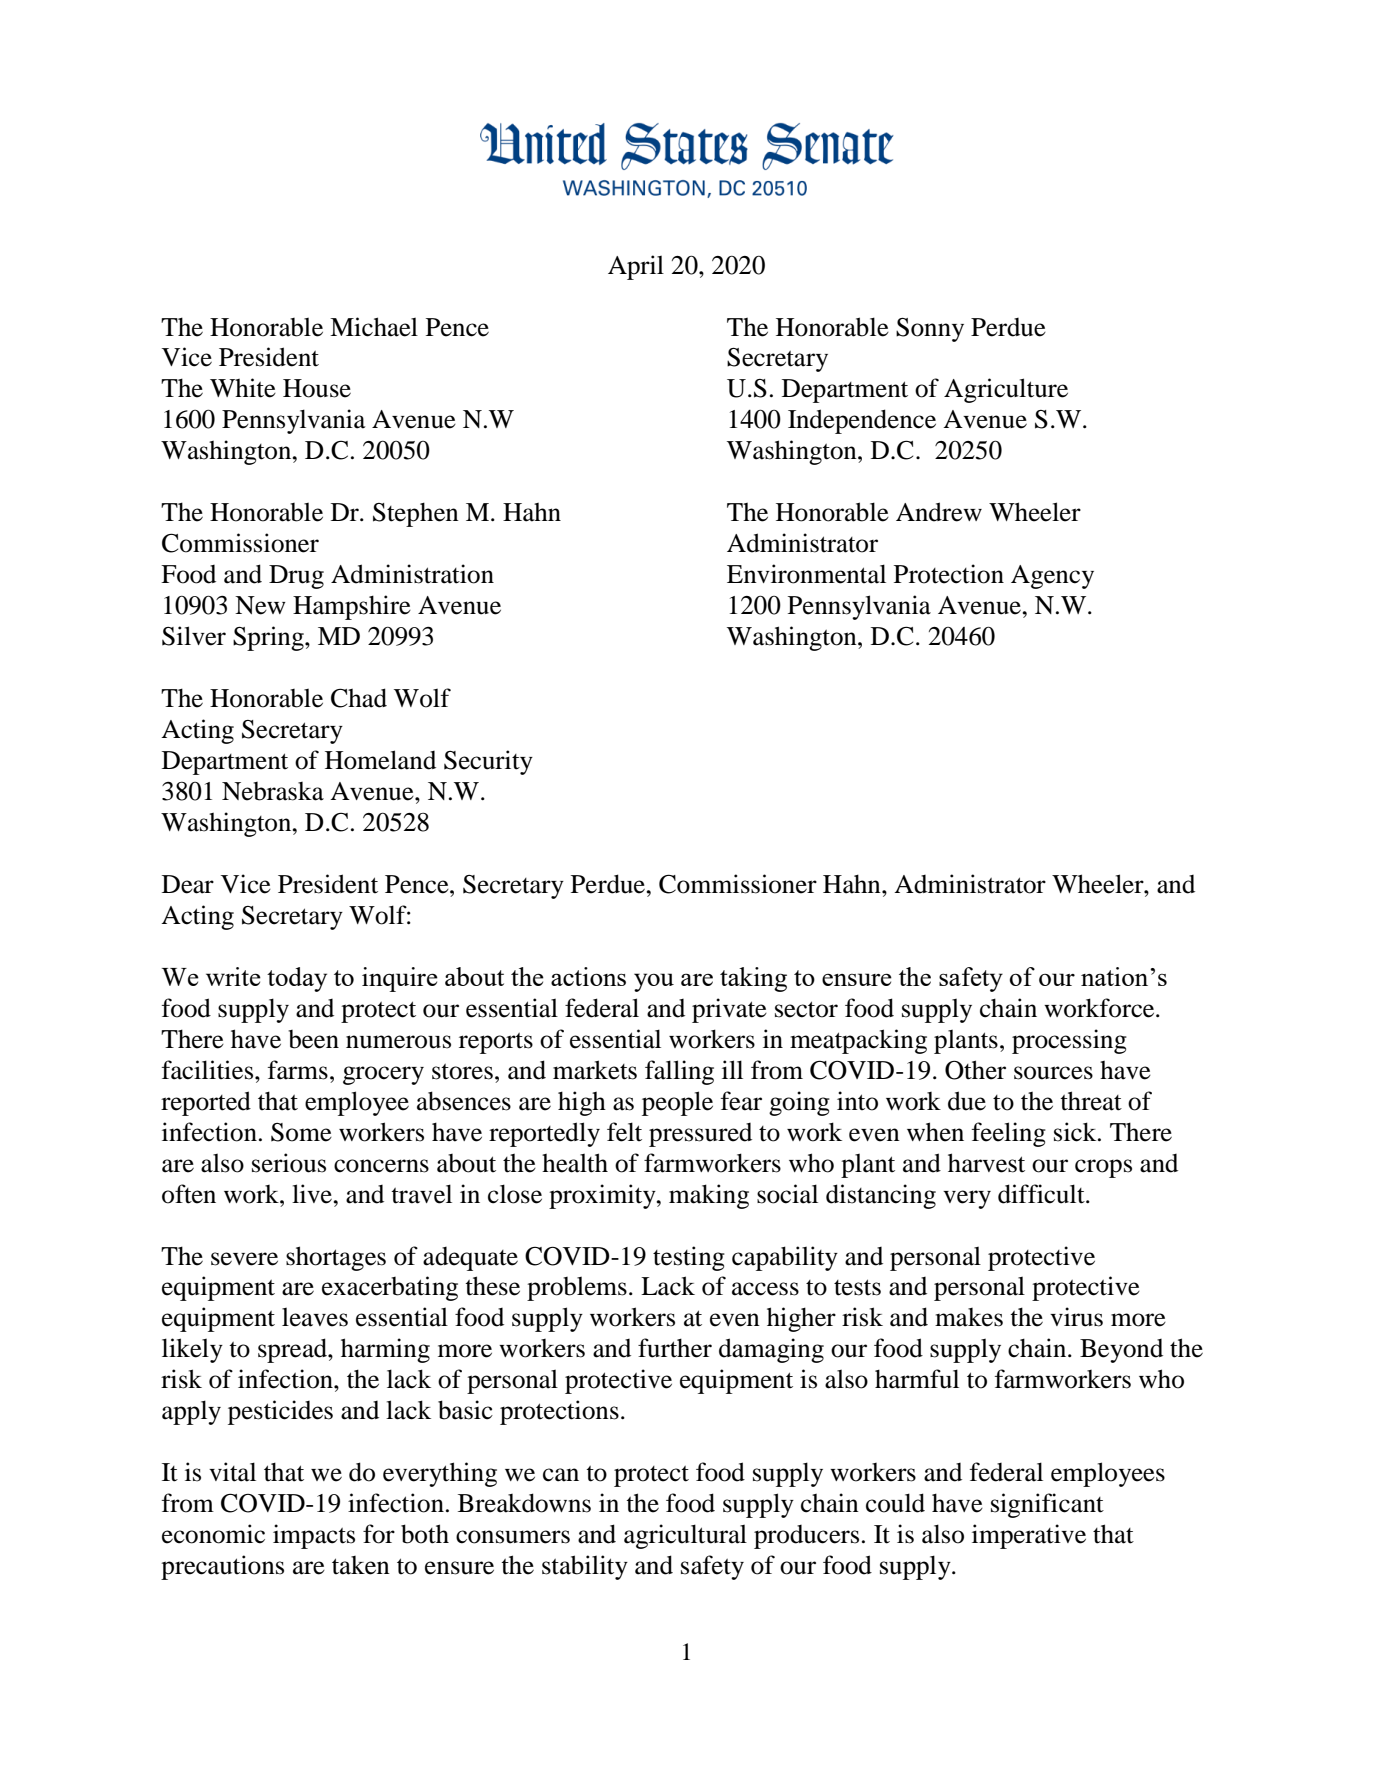  Describe the element at coordinates (374, 327) in the document. I see `Michael` at that location.
